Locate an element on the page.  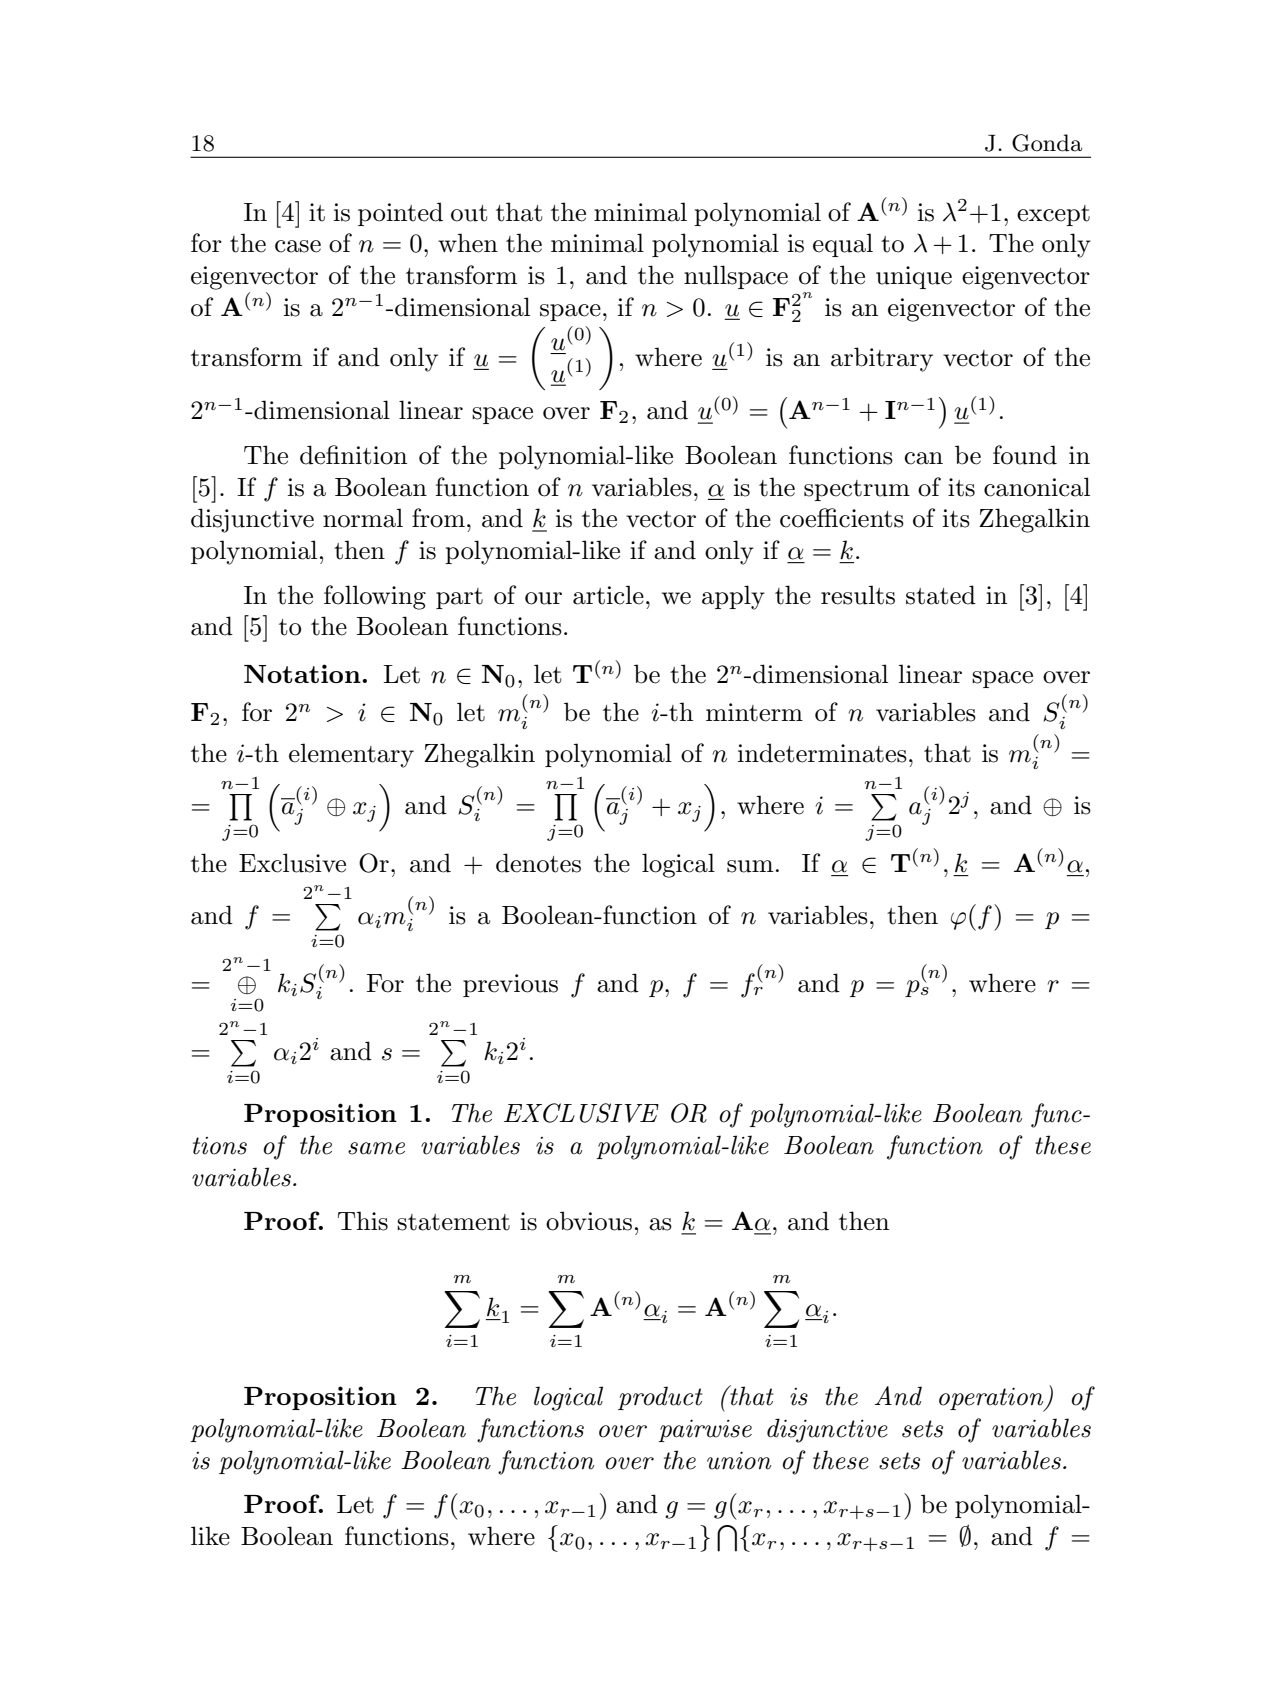
elementary is located at coordinates (351, 755).
